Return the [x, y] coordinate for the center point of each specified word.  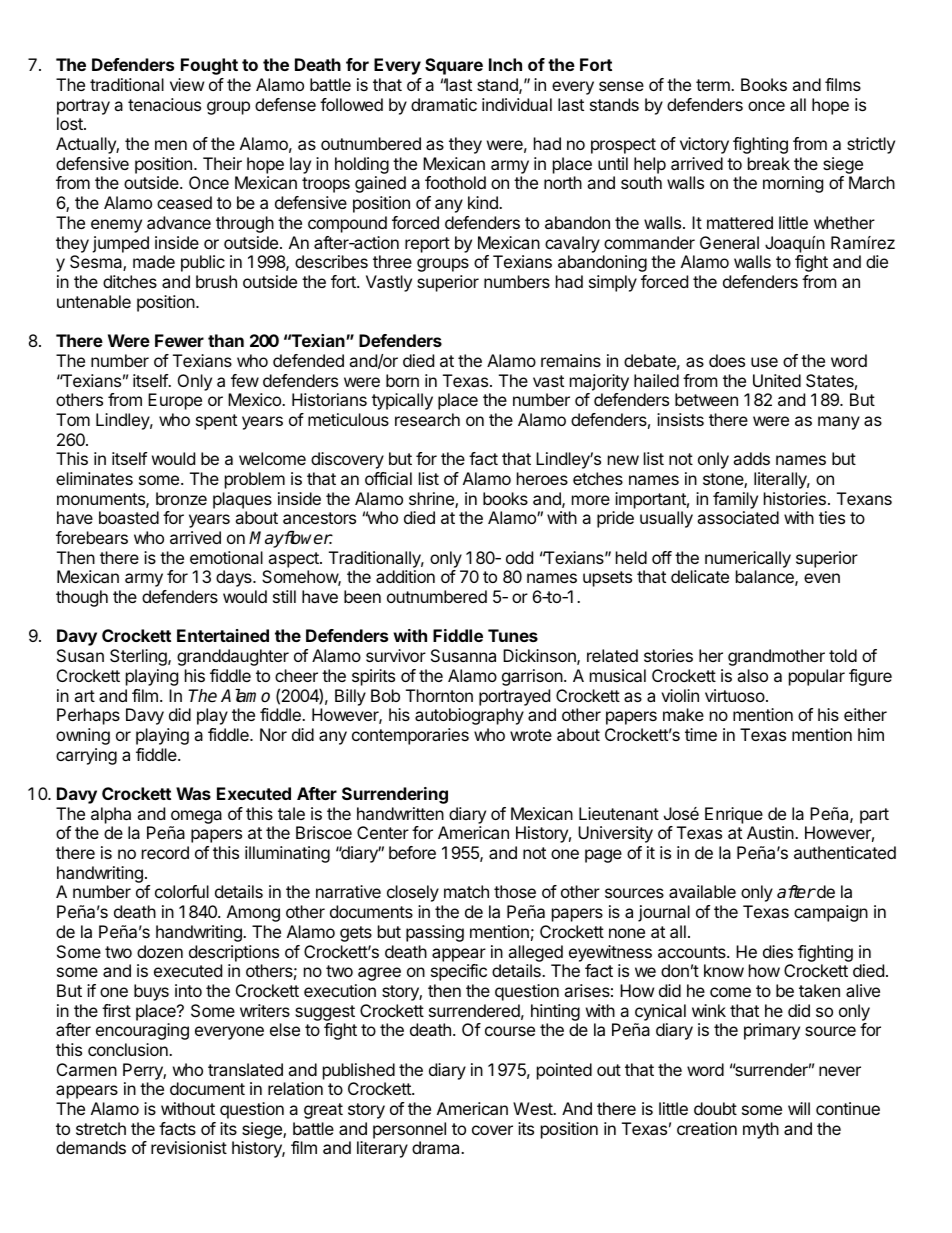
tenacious [164, 104]
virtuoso [735, 695]
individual [517, 104]
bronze [181, 498]
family [735, 500]
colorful [182, 891]
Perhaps [88, 716]
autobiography [469, 716]
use [764, 362]
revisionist [189, 1147]
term [714, 85]
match [466, 891]
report [427, 245]
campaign [831, 913]
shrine [432, 500]
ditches [130, 281]
